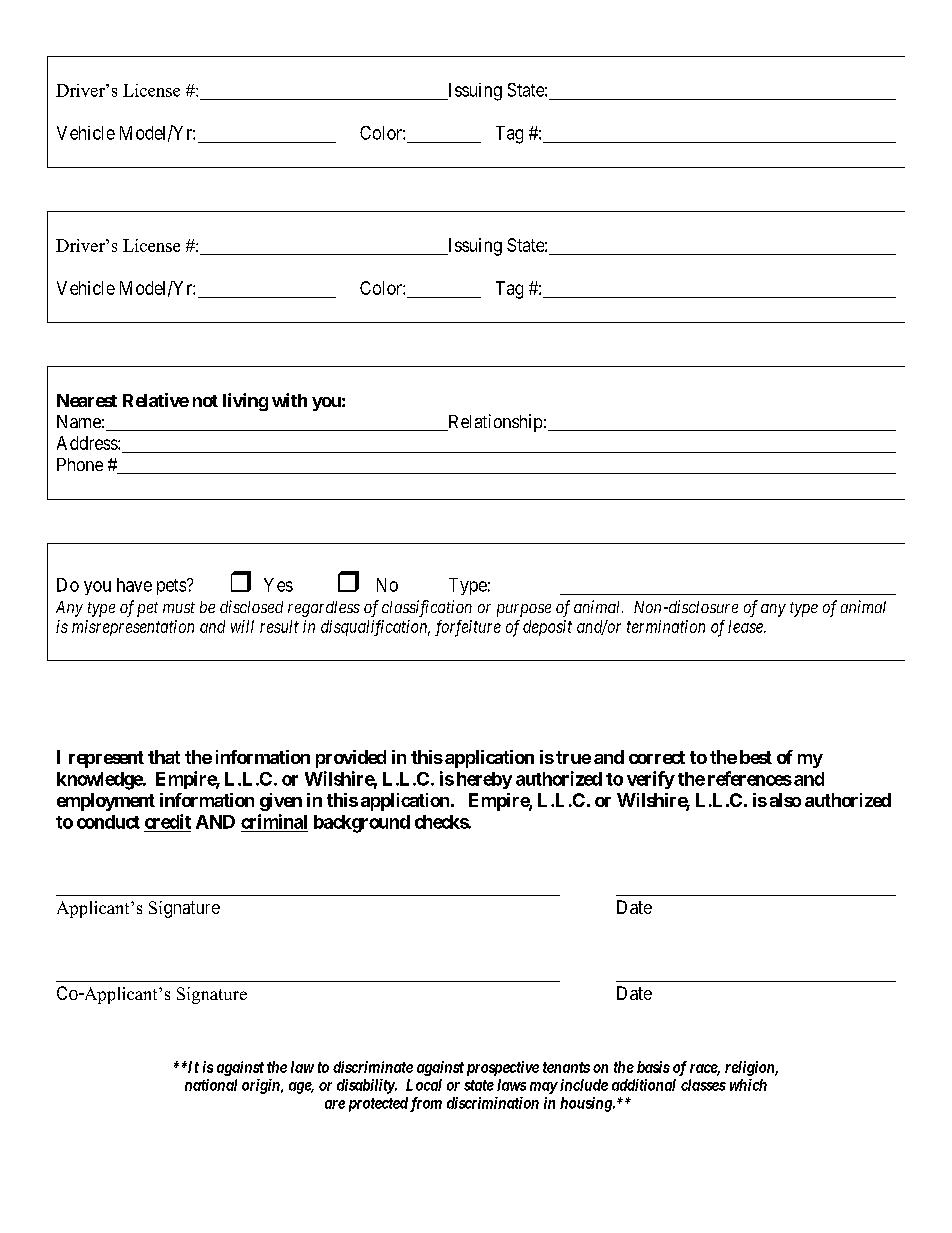  What do you see at coordinates (657, 757) in the document?
I see `correct` at bounding box center [657, 757].
